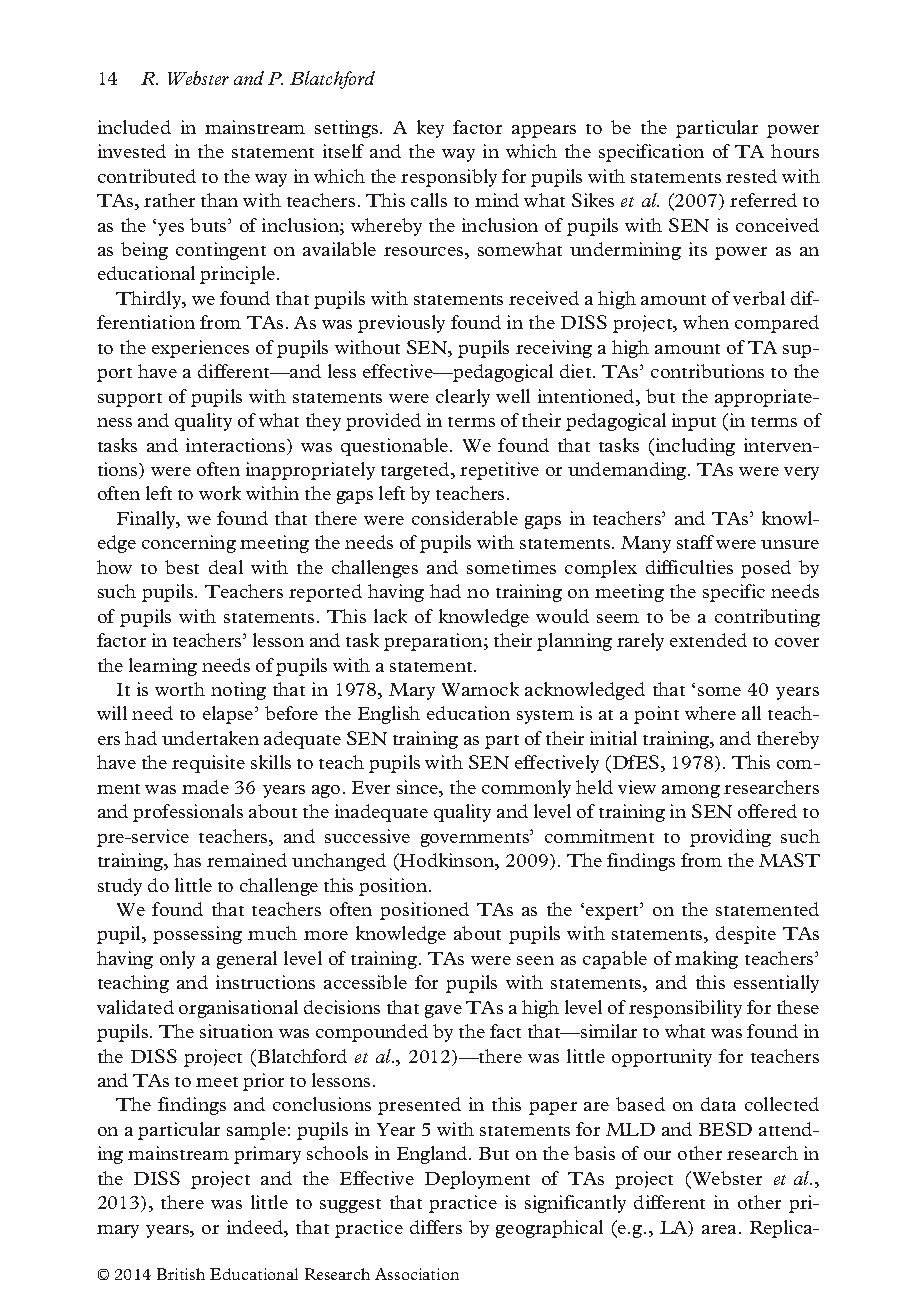  Describe the element at coordinates (147, 176) in the screenshot. I see `contributed` at that location.
